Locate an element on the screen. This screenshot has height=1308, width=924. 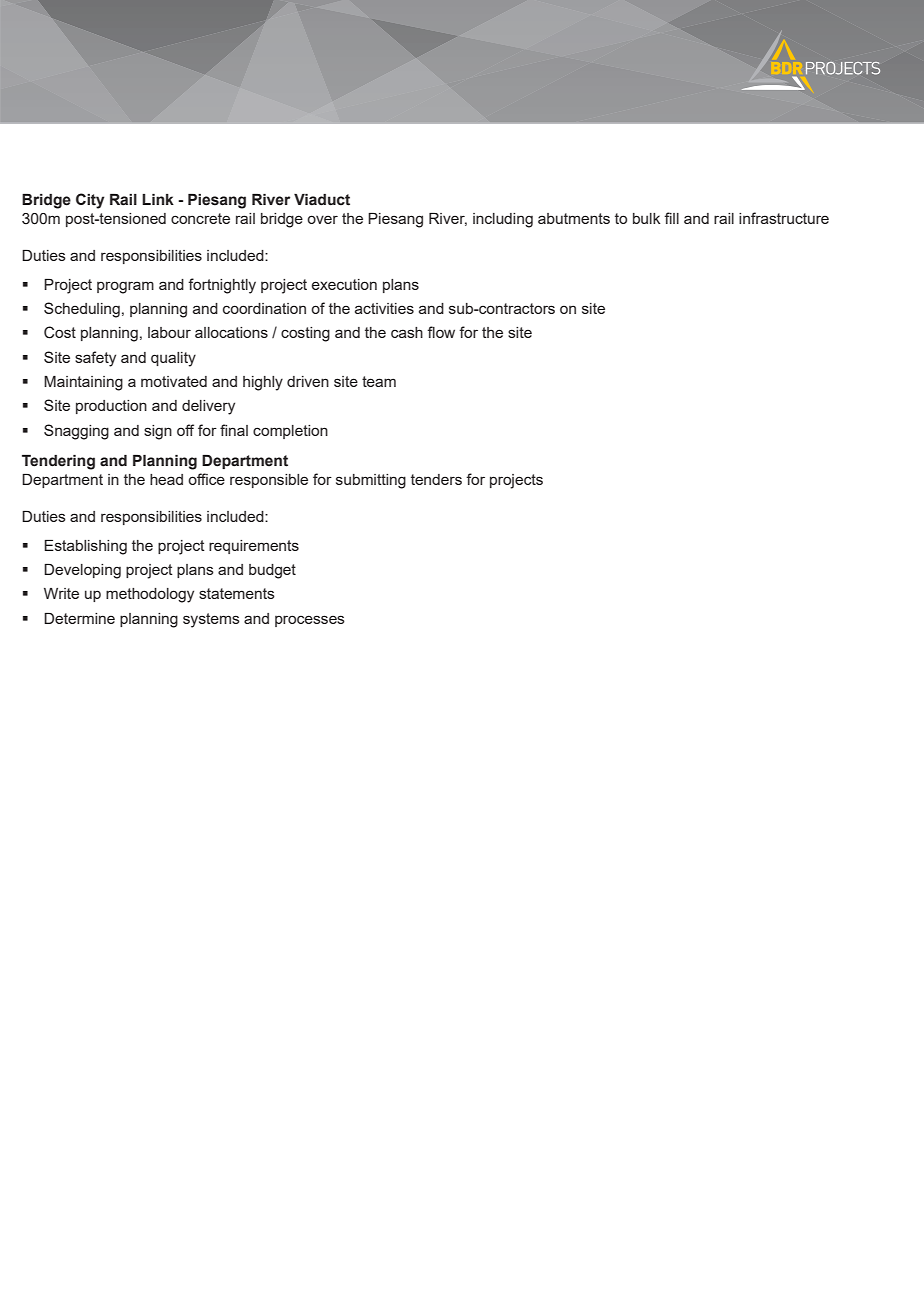
tenders is located at coordinates (436, 479).
